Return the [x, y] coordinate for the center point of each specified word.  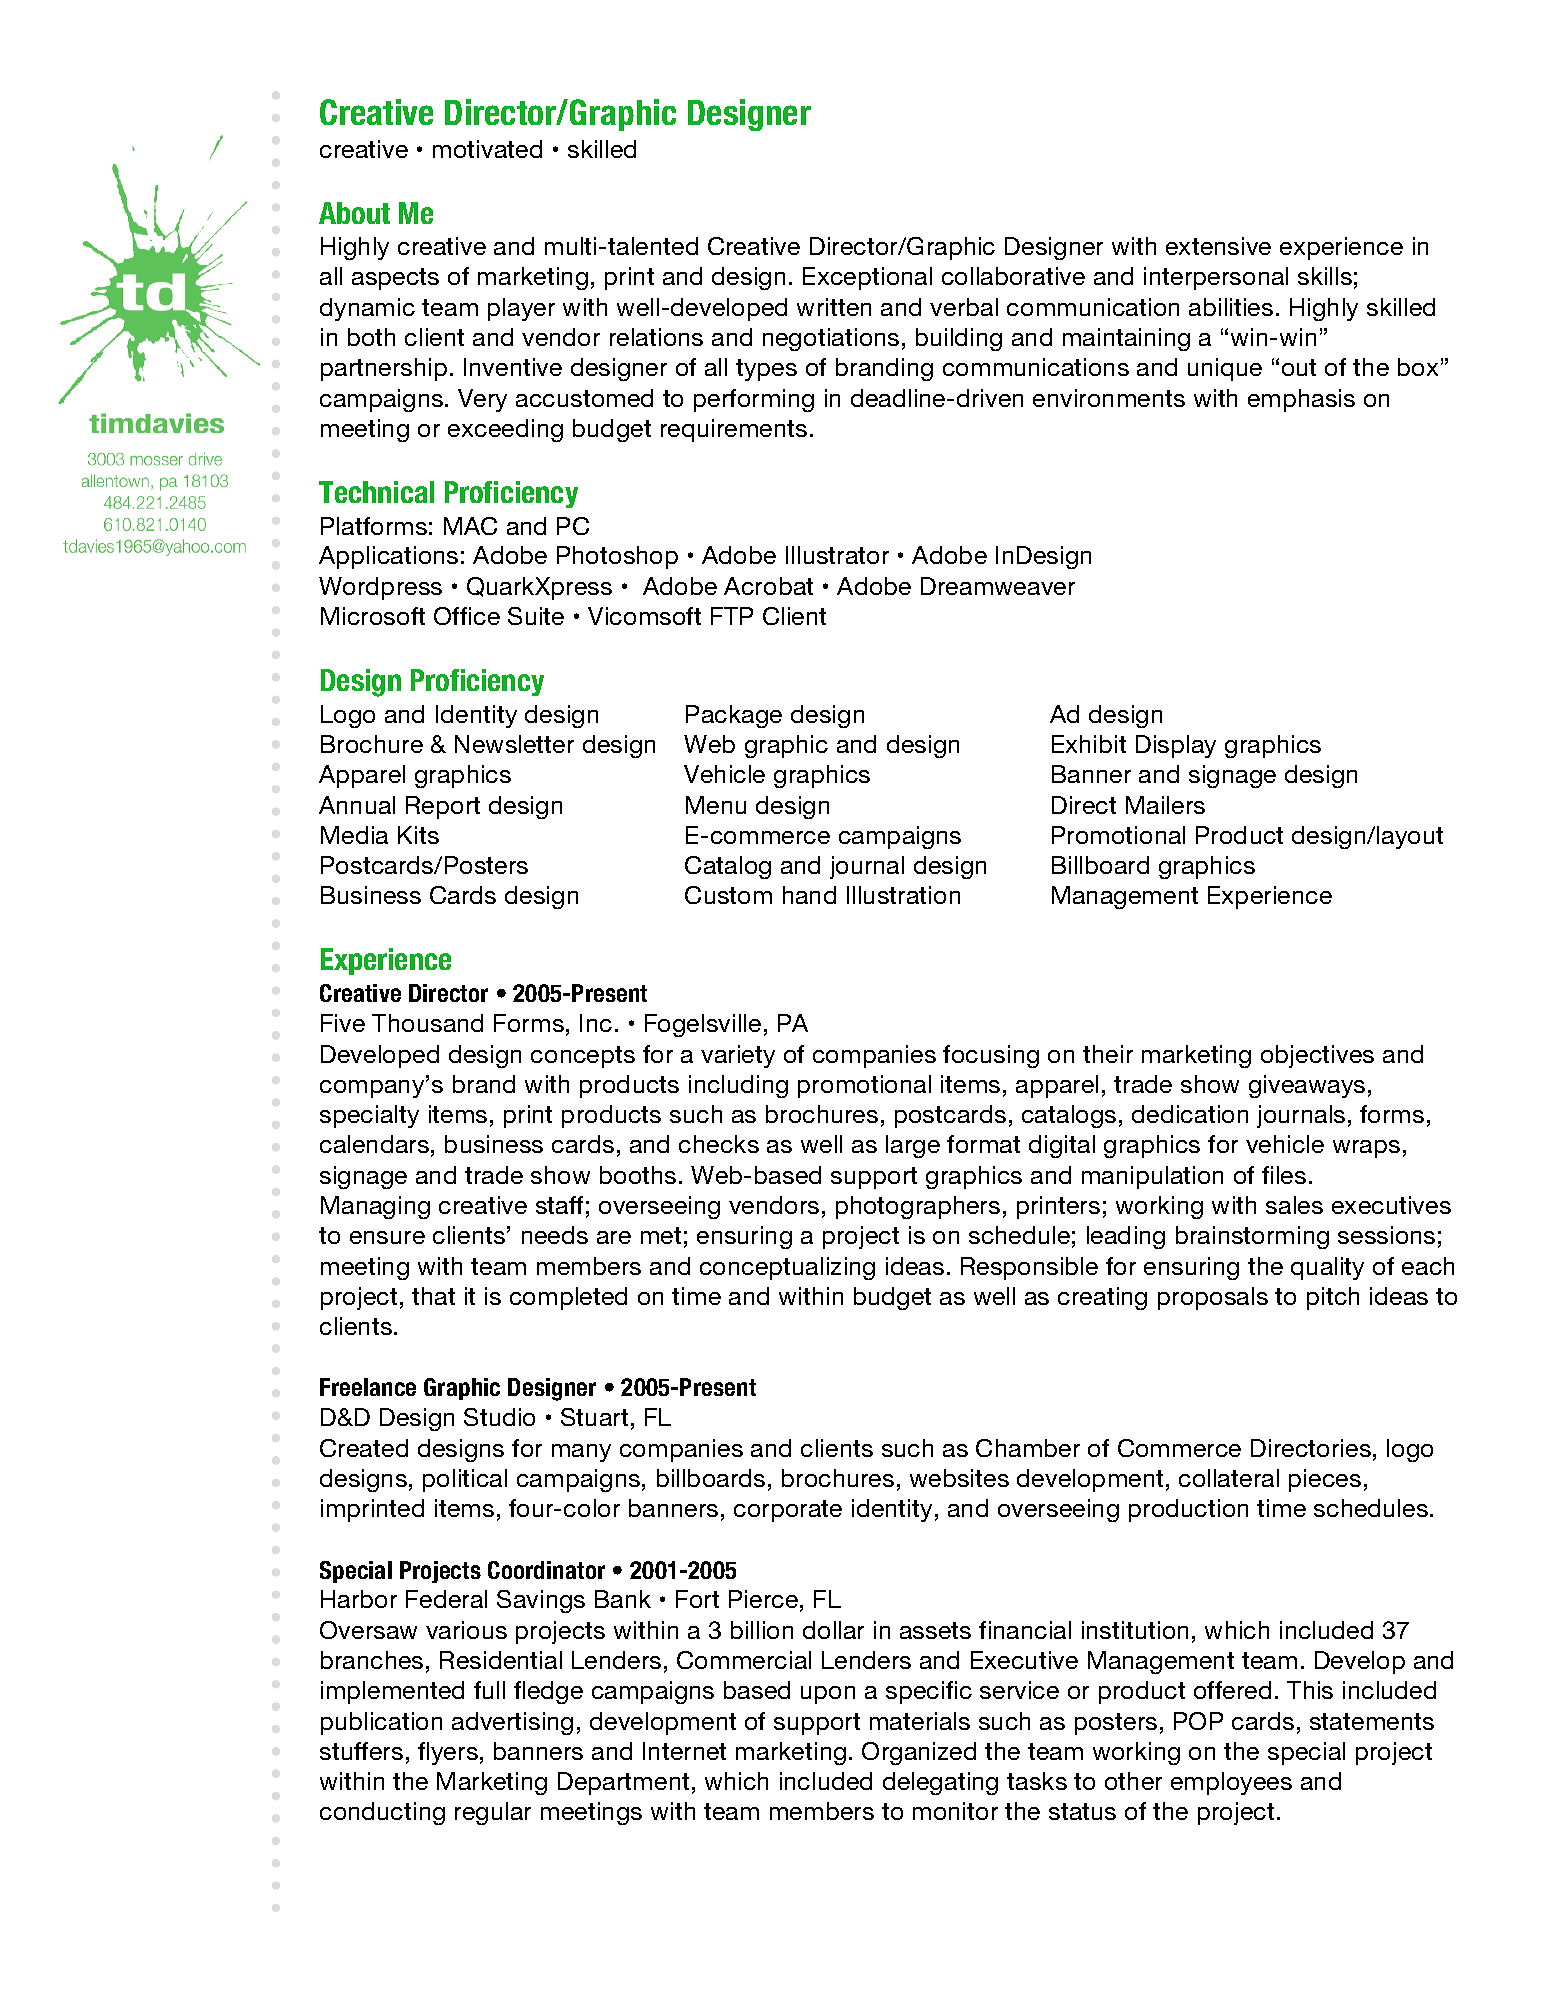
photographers [918, 1207]
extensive [1218, 246]
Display [1176, 746]
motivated [487, 149]
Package [734, 716]
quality [1327, 1268]
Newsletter [514, 744]
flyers [448, 1753]
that [433, 1296]
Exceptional [867, 278]
